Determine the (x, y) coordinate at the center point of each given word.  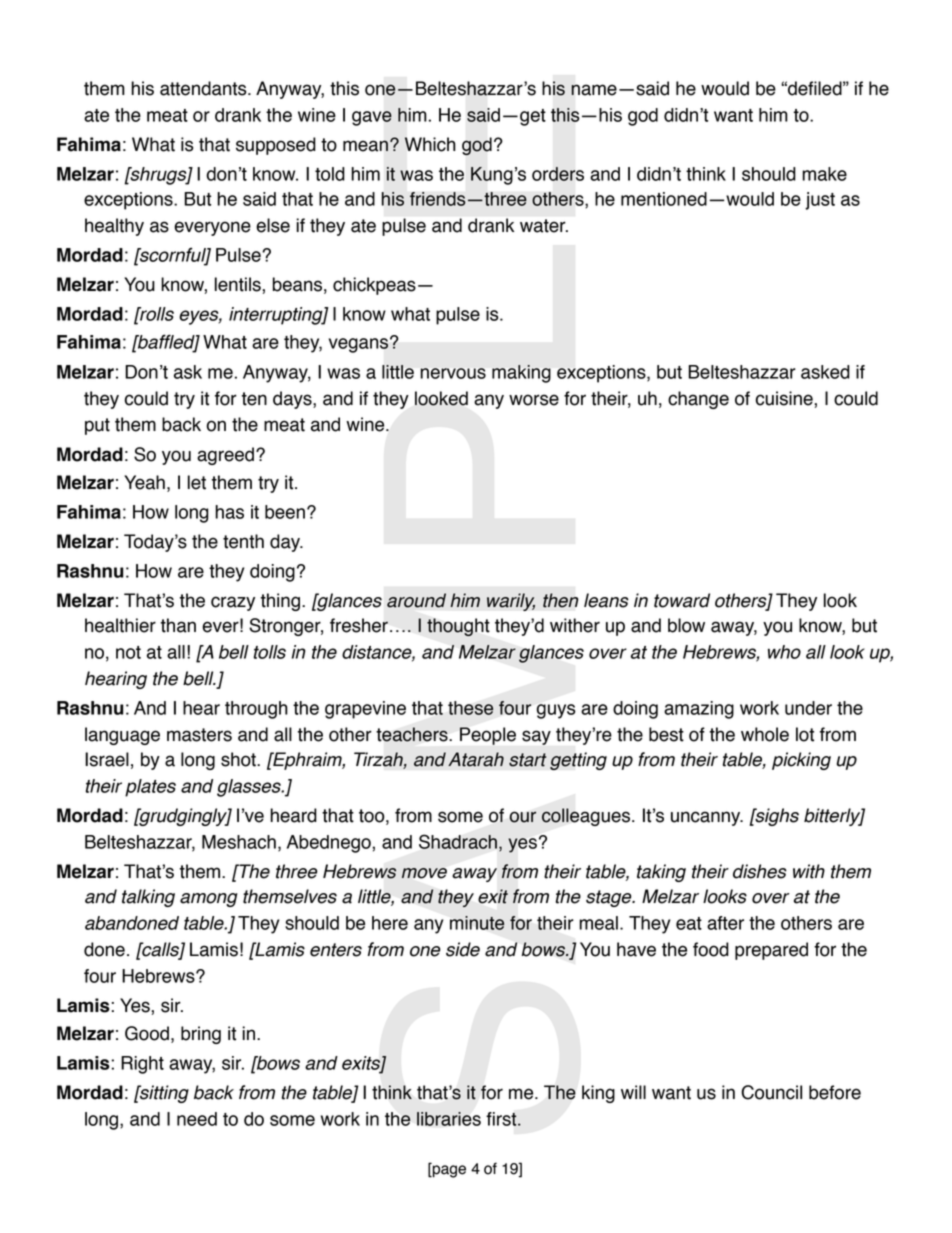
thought (458, 627)
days (293, 400)
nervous (453, 373)
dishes (760, 871)
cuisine (784, 398)
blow (686, 625)
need (197, 1119)
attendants (204, 88)
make (824, 174)
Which (430, 144)
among (209, 900)
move (424, 873)
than (178, 625)
